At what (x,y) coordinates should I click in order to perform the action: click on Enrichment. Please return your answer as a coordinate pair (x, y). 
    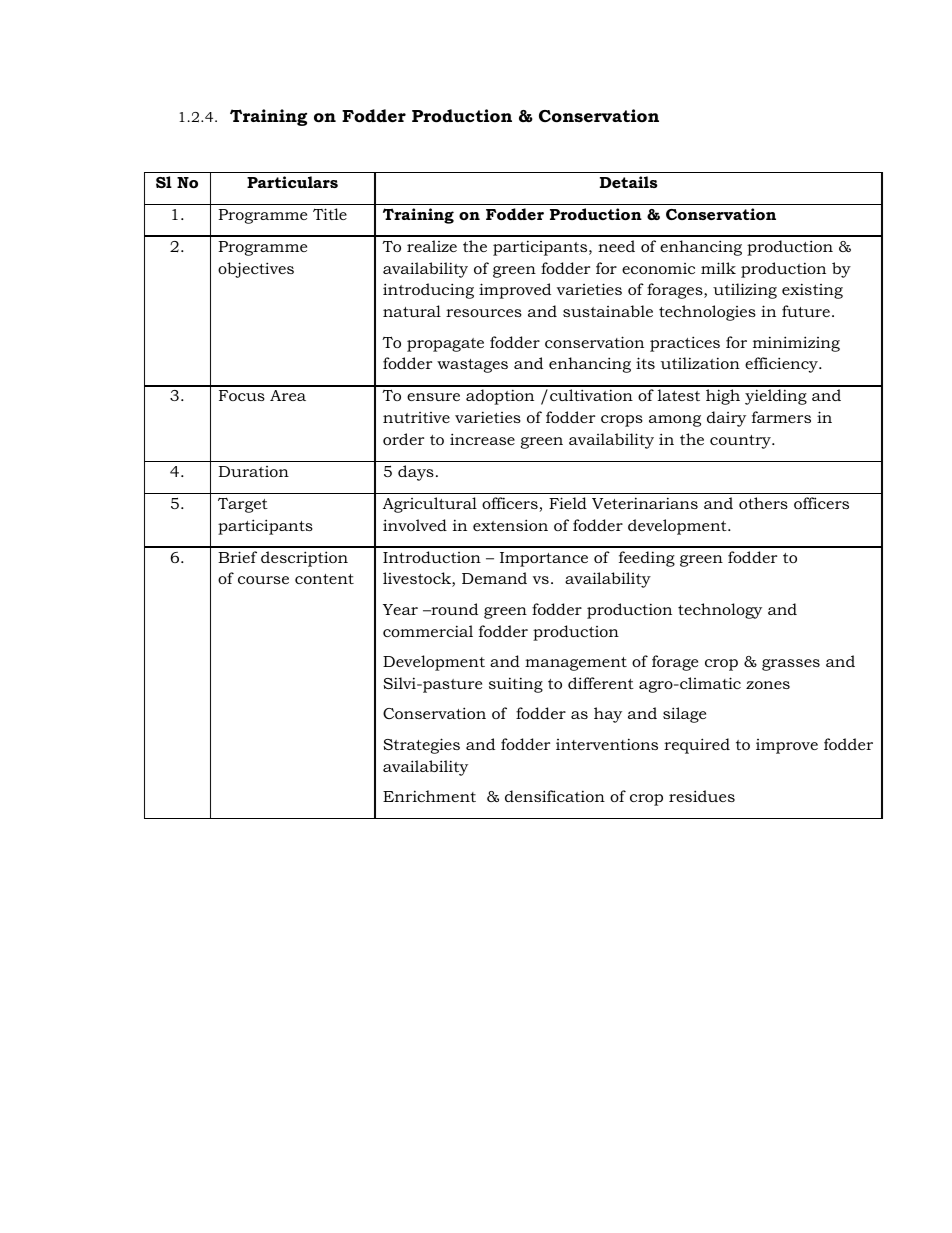
    Looking at the image, I should click on (429, 796).
